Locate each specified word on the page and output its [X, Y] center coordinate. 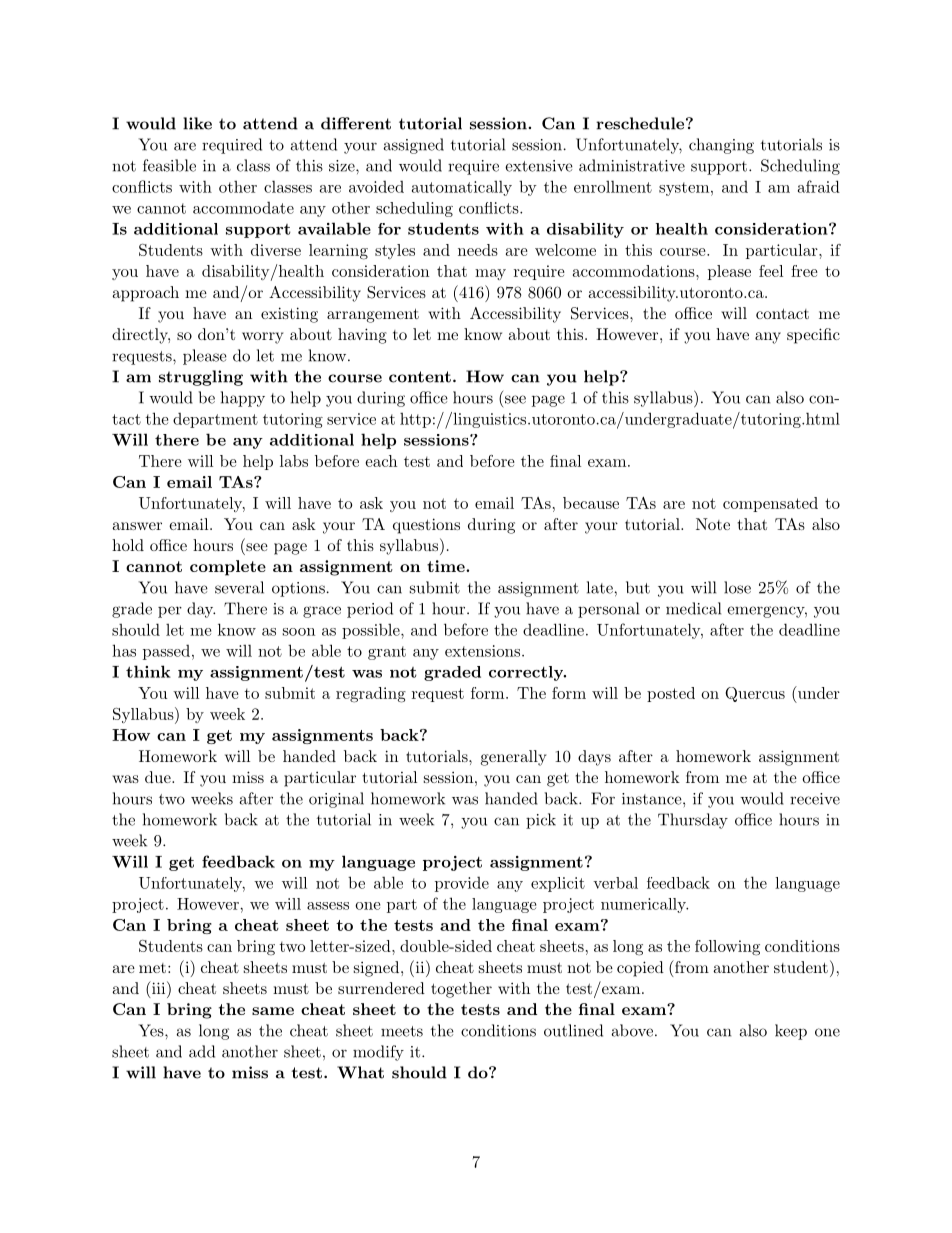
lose [737, 587]
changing [721, 146]
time [447, 566]
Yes [152, 1030]
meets [402, 1031]
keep [791, 1032]
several [239, 587]
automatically [462, 188]
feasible [169, 165]
